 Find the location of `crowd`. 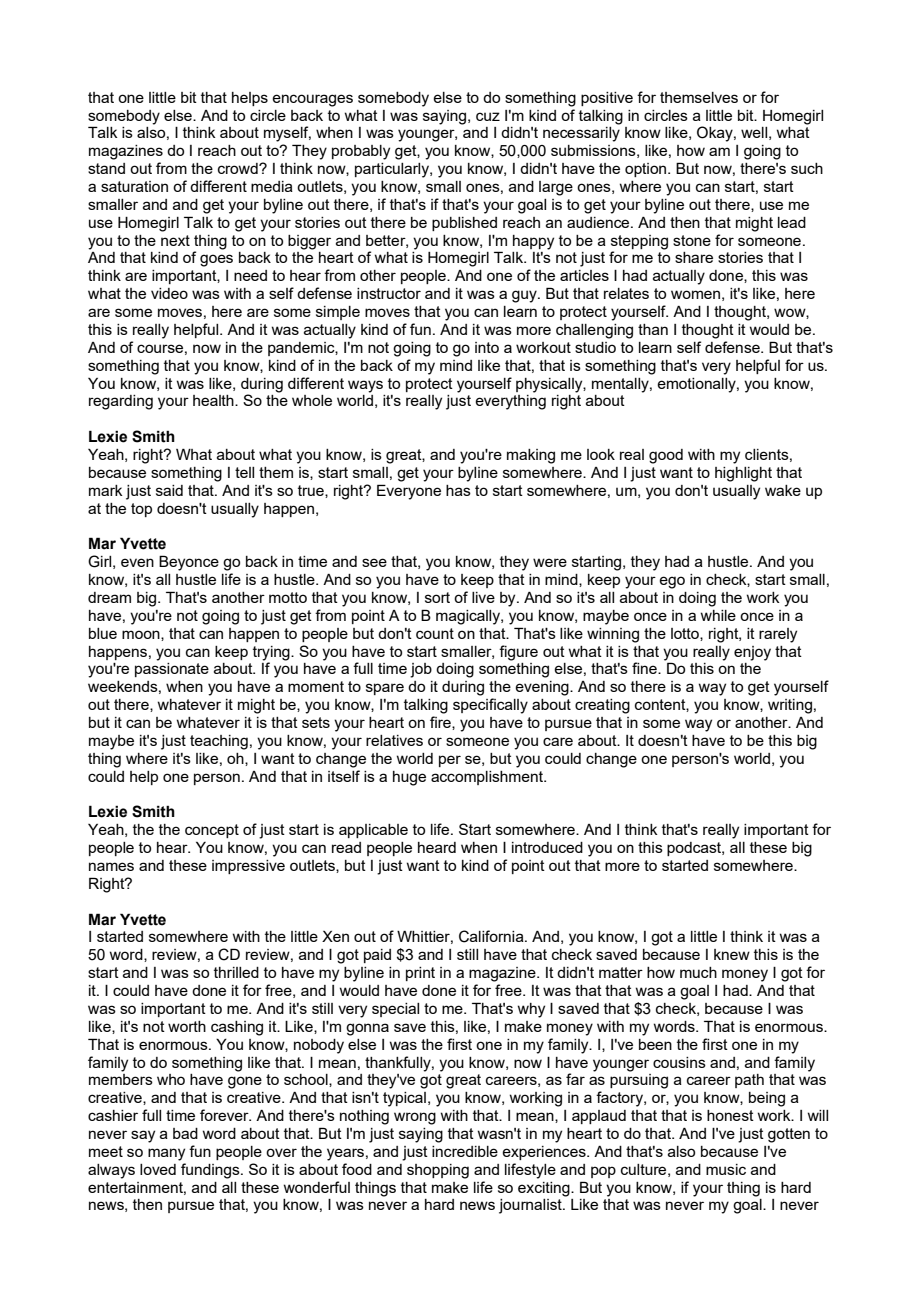

crowd is located at coordinates (239, 168).
